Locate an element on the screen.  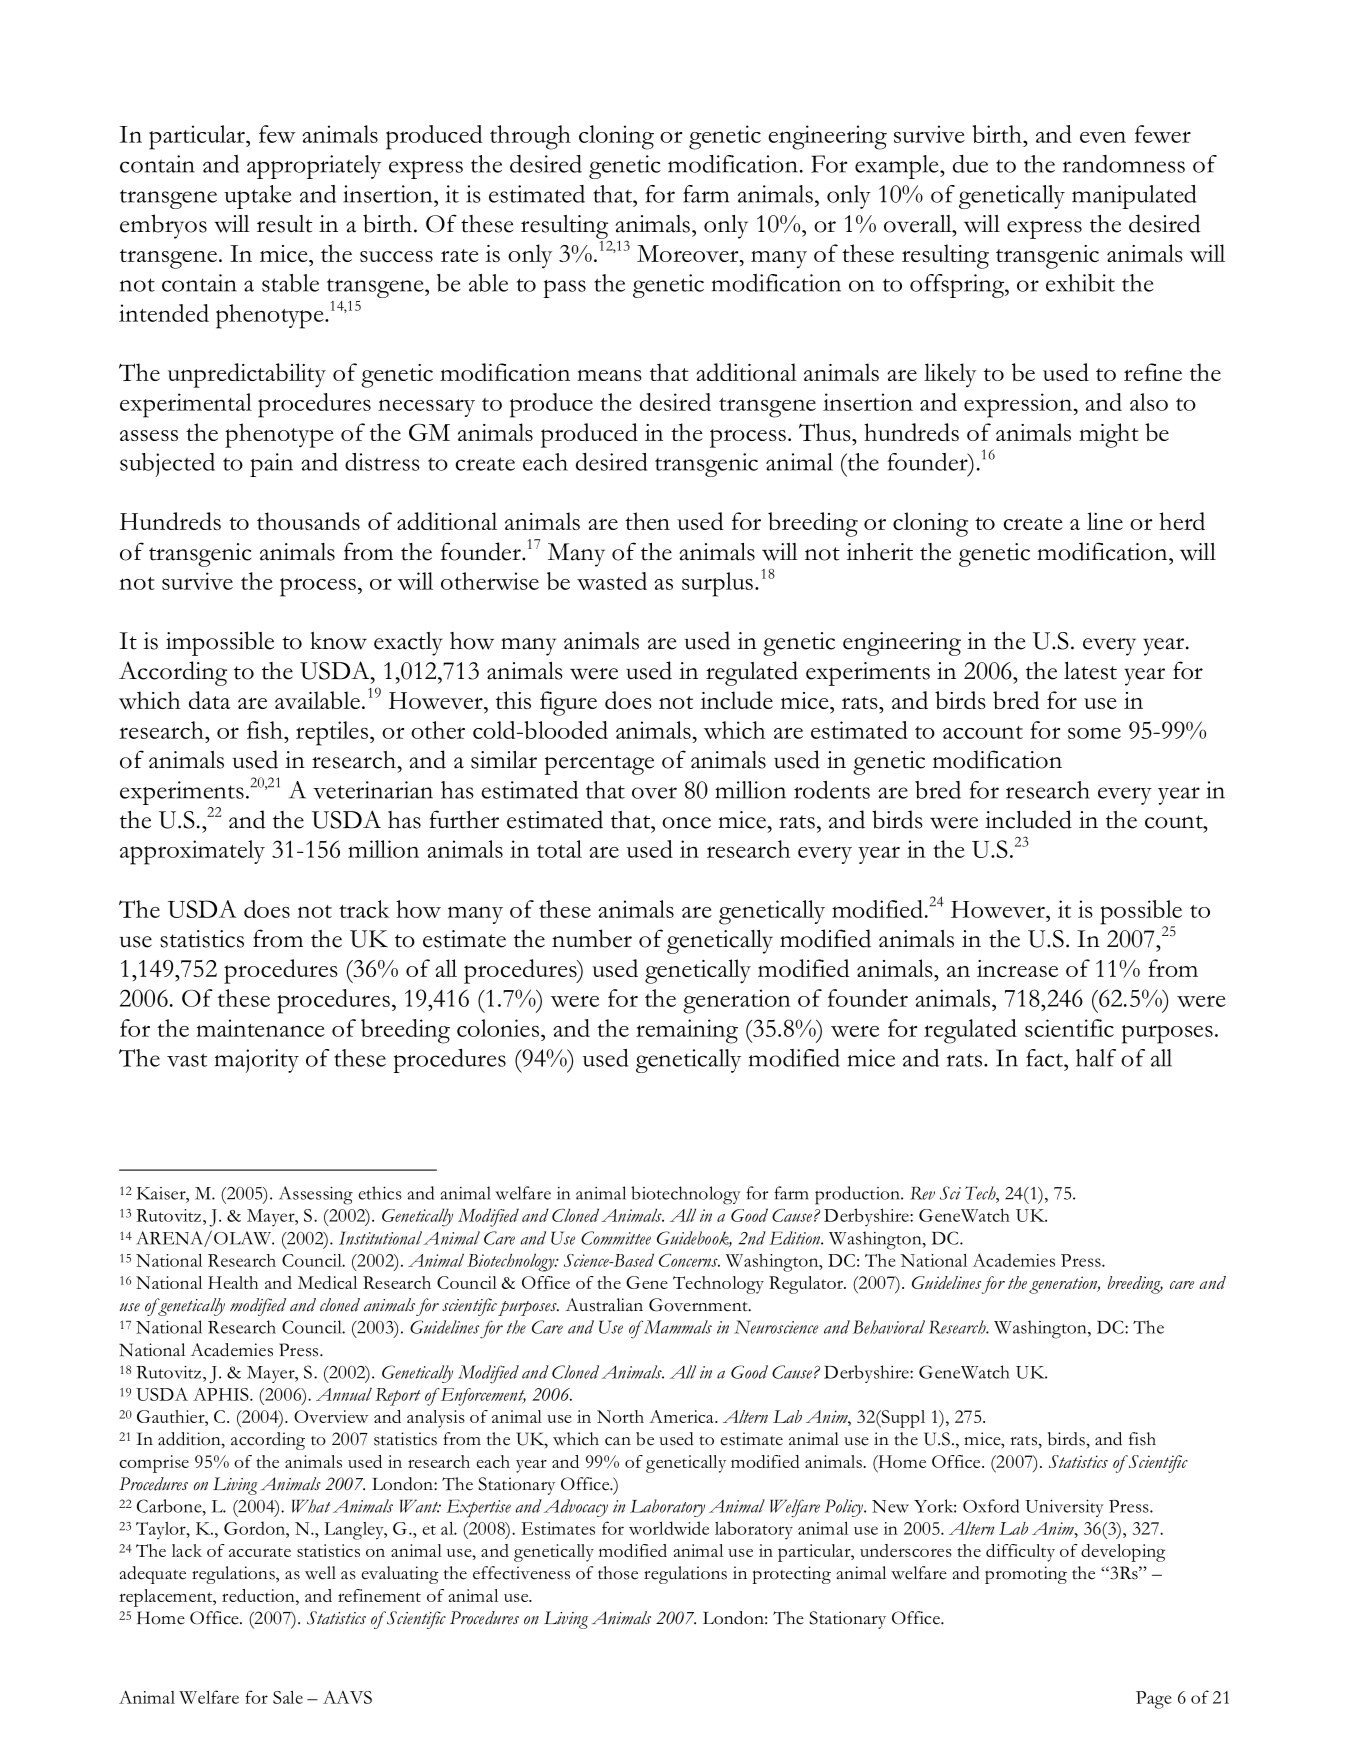
track is located at coordinates (364, 909).
